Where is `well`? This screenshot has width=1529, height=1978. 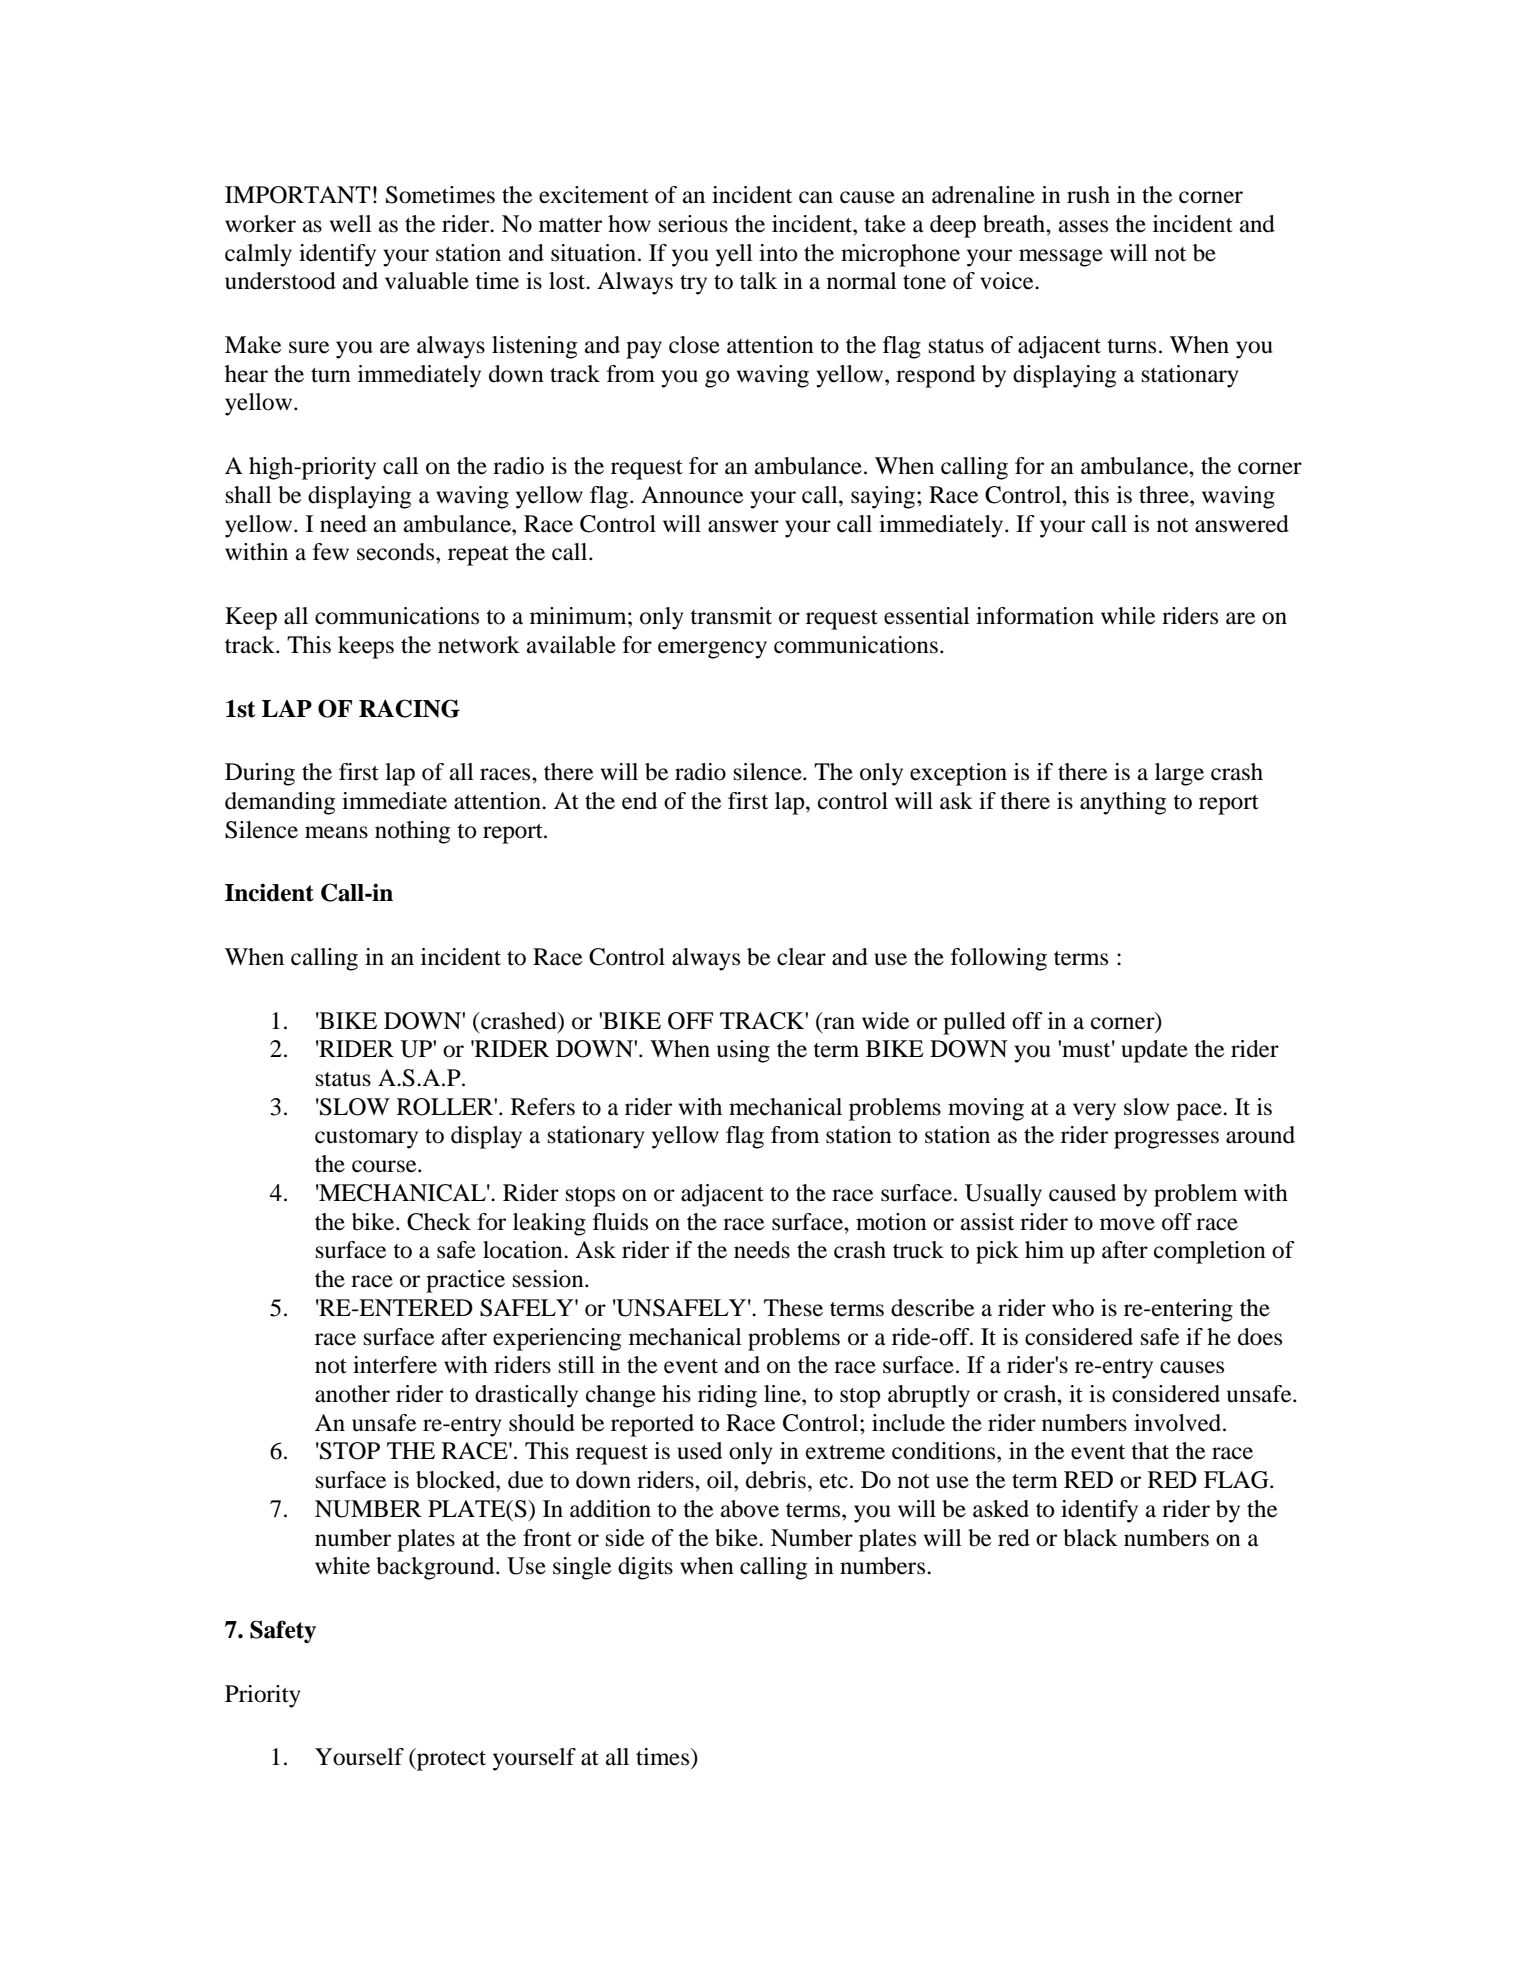
well is located at coordinates (351, 224).
